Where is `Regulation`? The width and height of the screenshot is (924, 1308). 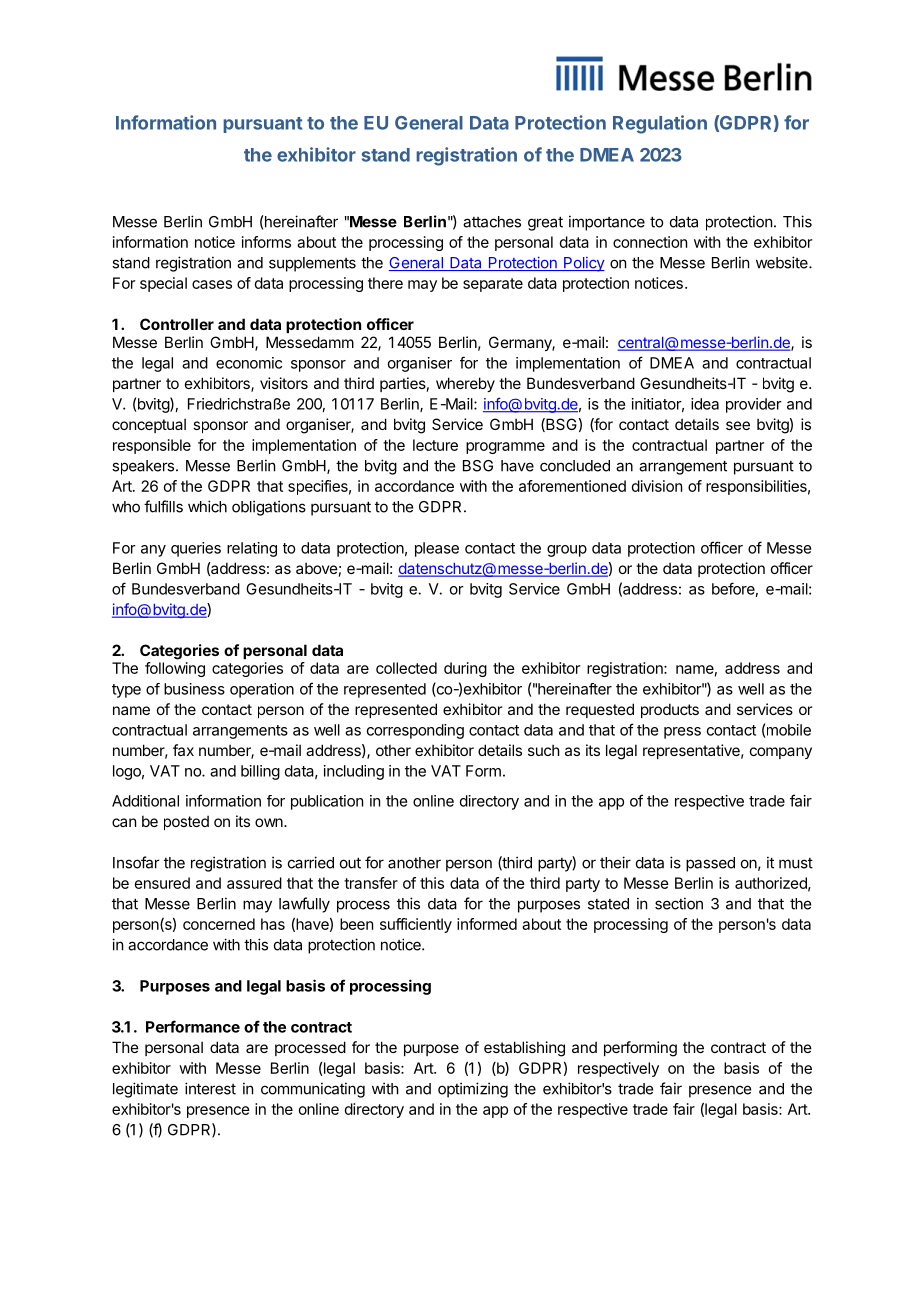
Regulation is located at coordinates (660, 124).
